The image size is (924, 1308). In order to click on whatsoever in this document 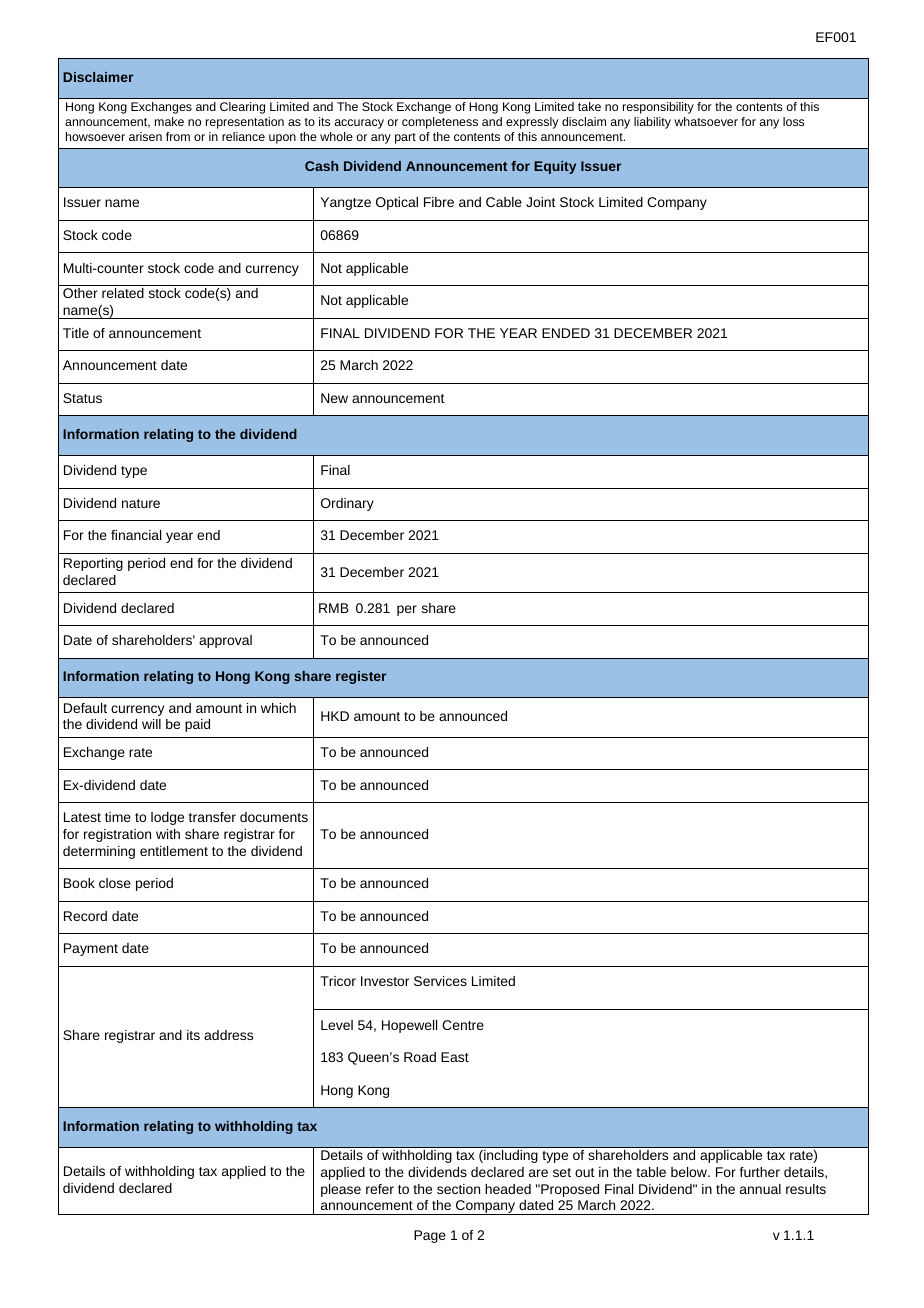, I will do `click(706, 121)`.
